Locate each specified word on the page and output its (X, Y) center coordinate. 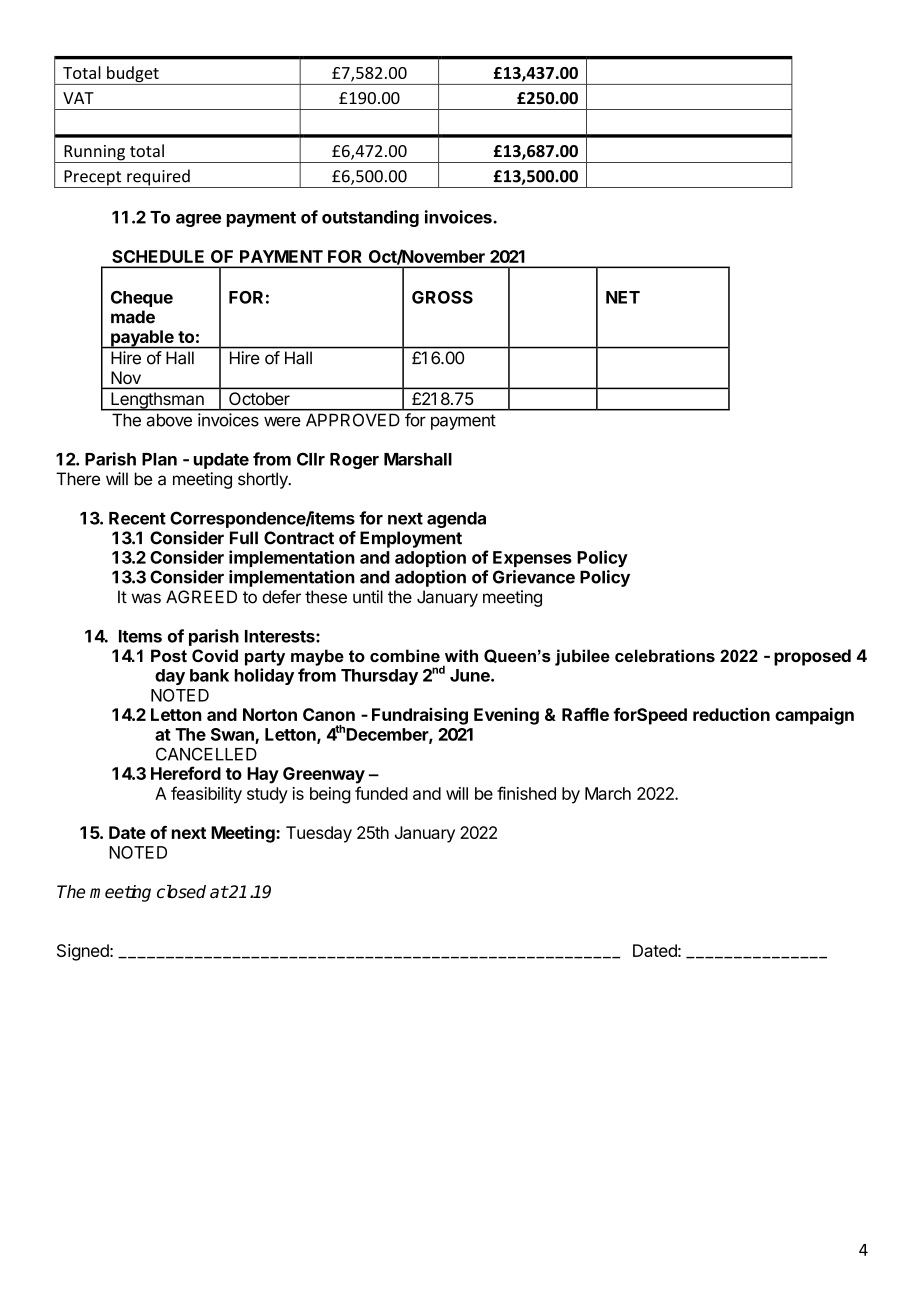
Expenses (532, 559)
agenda (456, 520)
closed (181, 892)
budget (133, 75)
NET (623, 297)
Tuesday (319, 834)
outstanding (370, 218)
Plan (159, 459)
